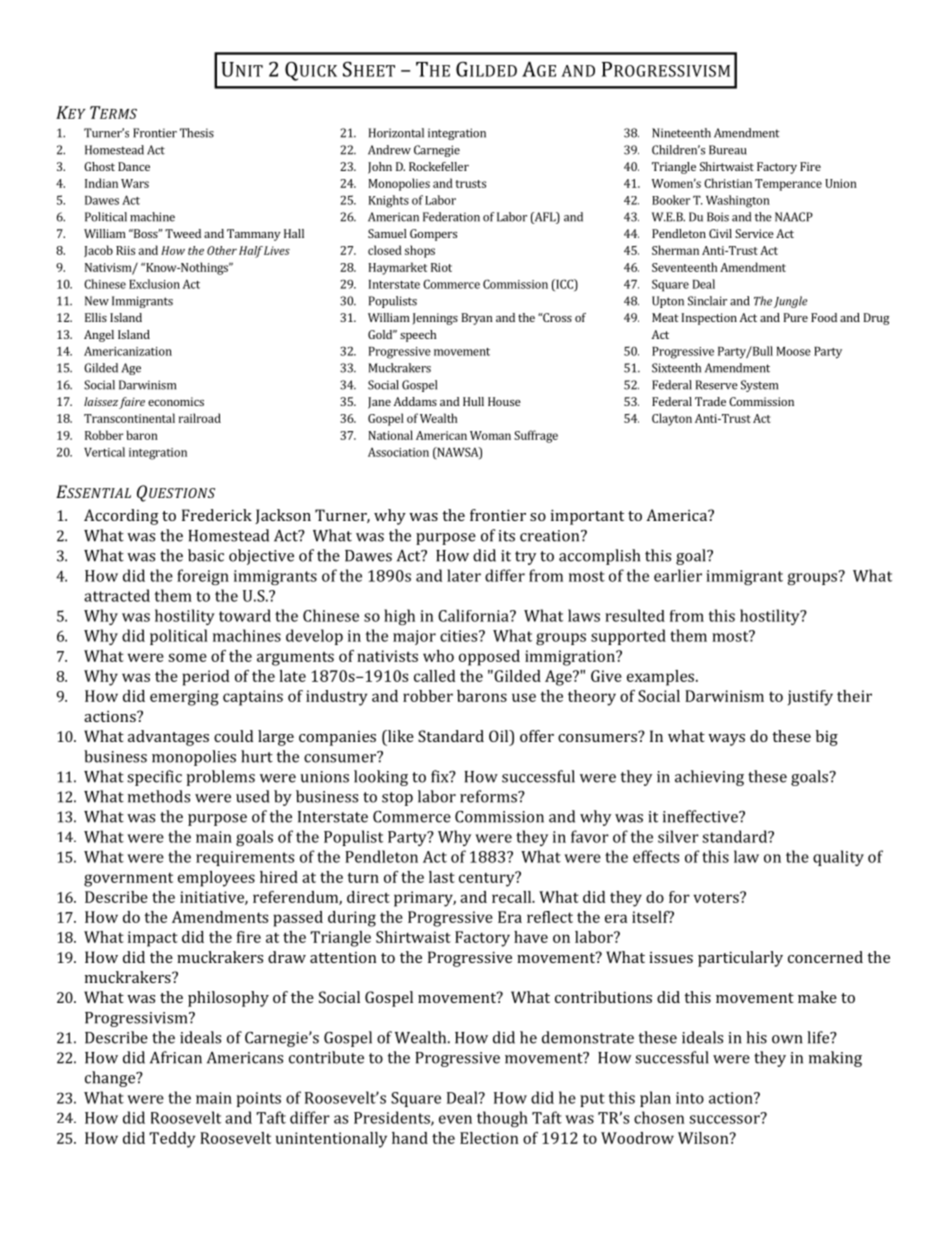  I want to click on Teddy, so click(172, 1140).
